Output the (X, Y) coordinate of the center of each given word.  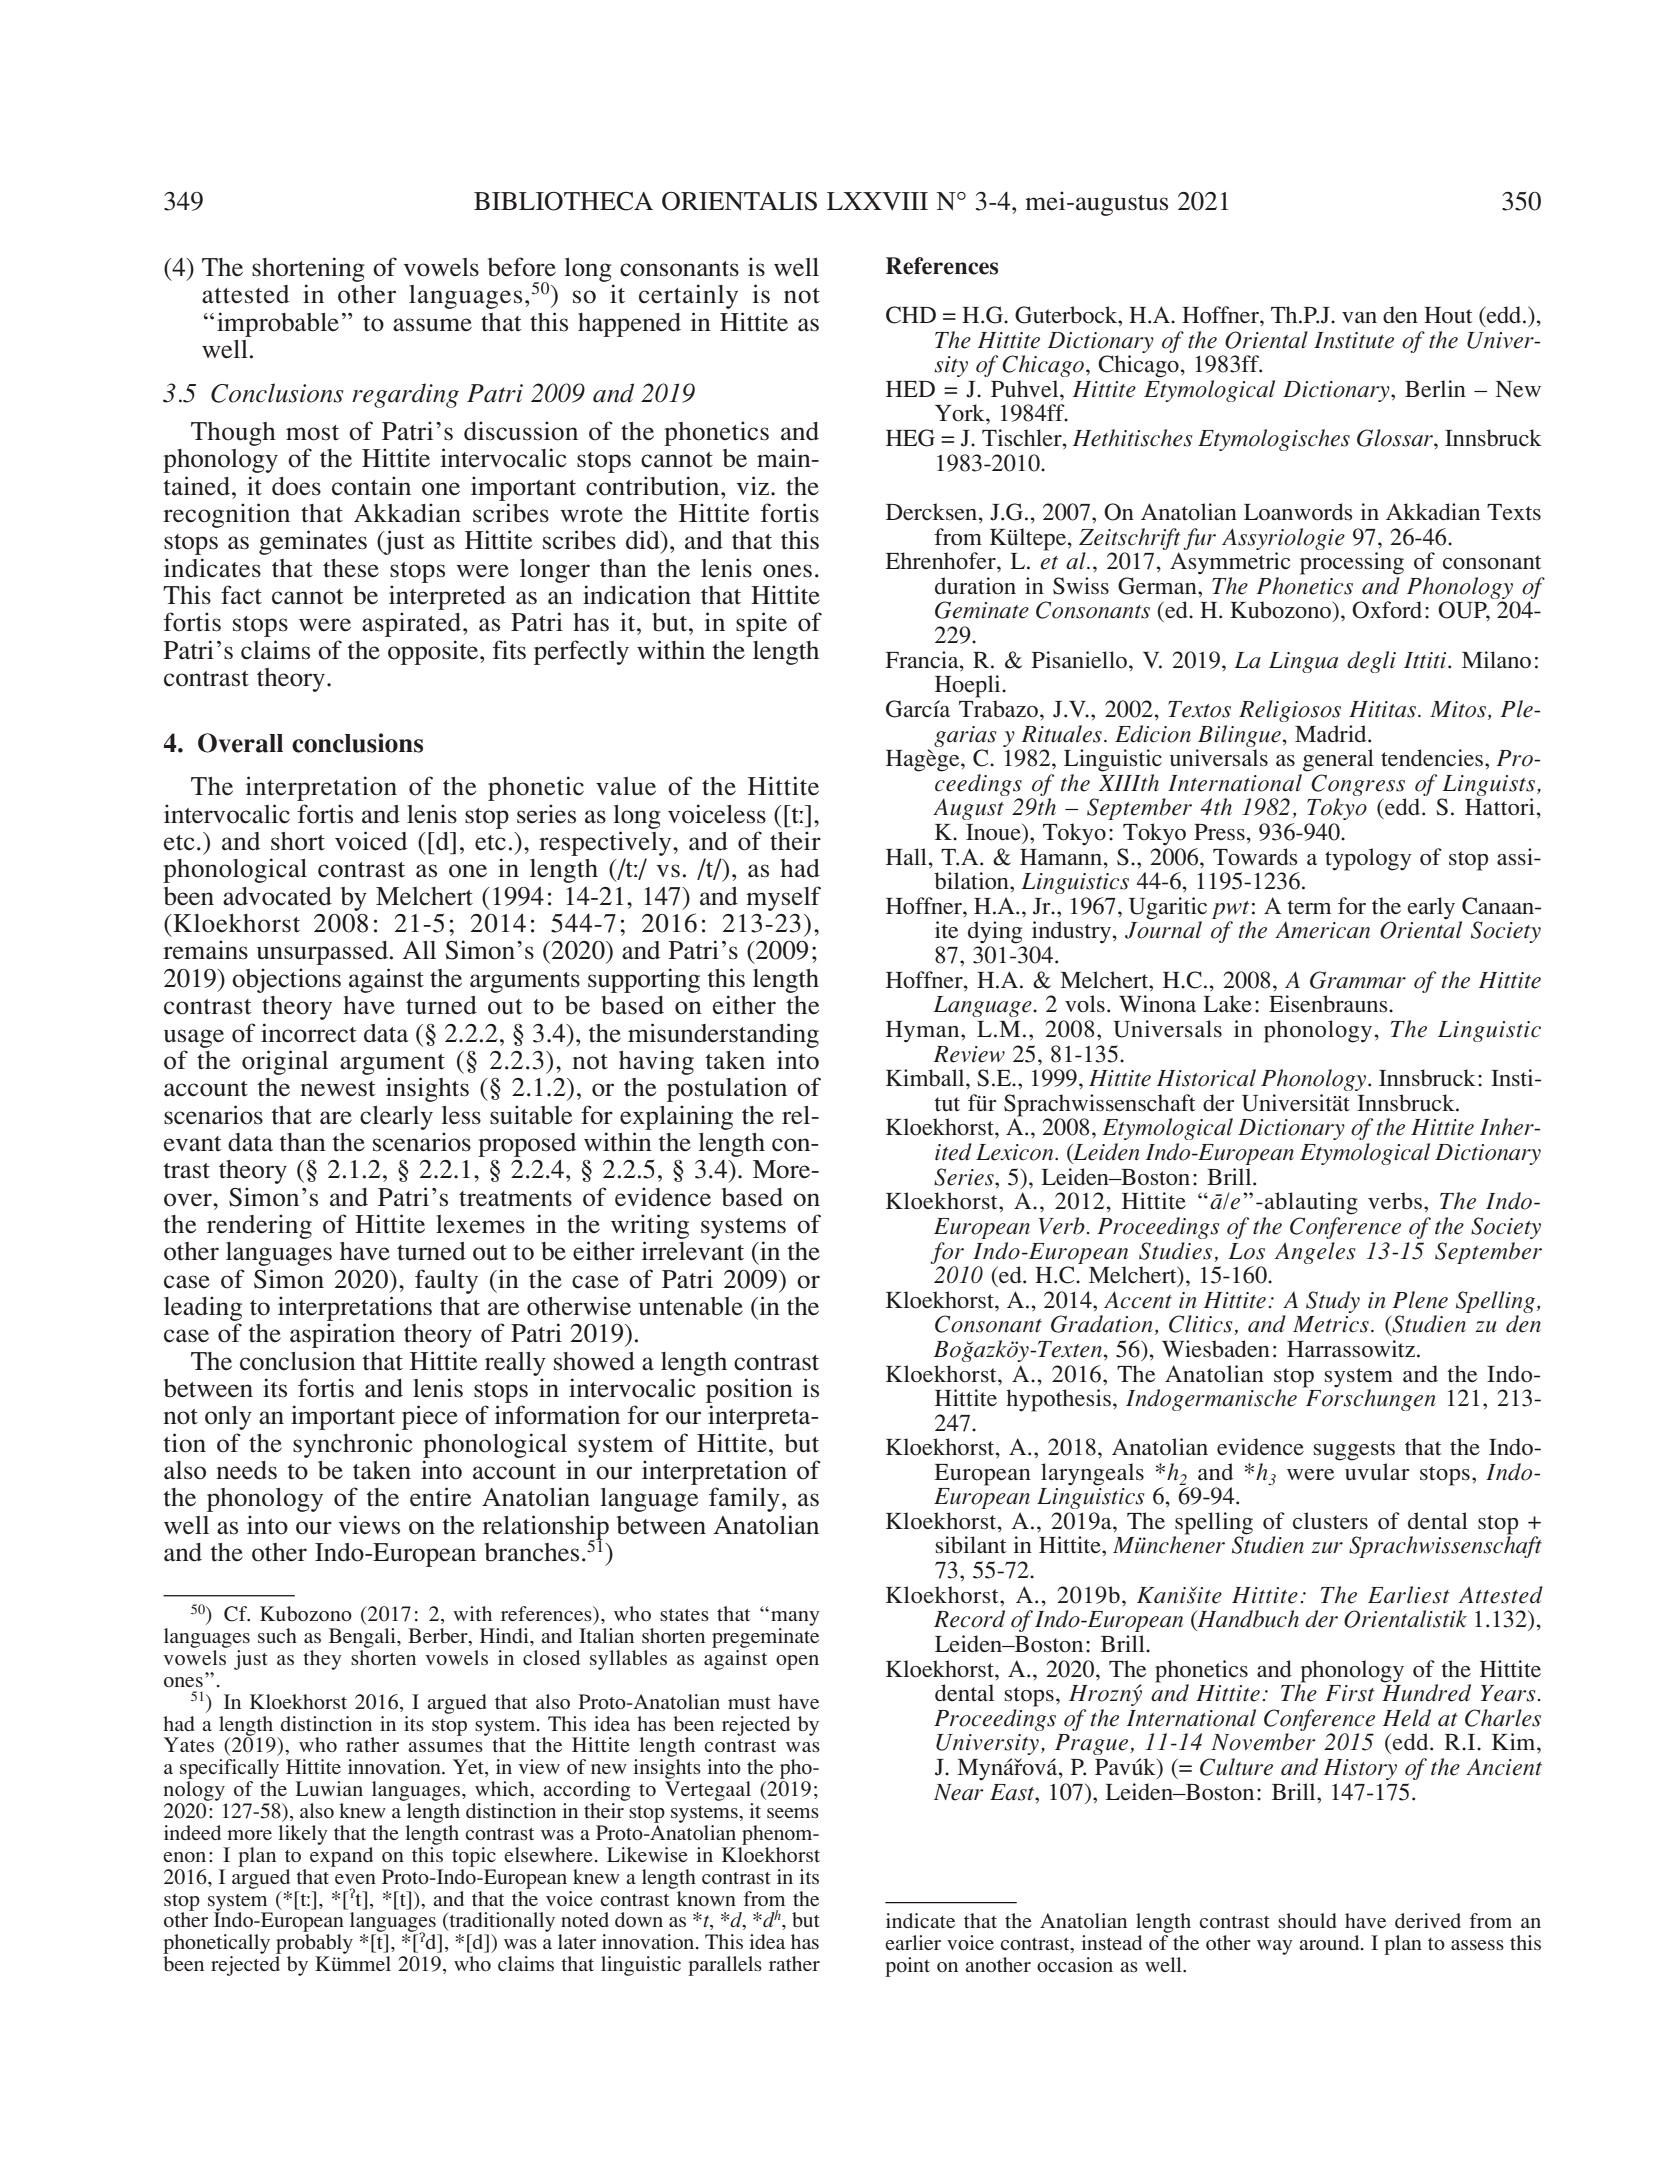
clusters (1330, 1521)
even (355, 1879)
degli (1371, 662)
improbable (278, 324)
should (1307, 1920)
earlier (913, 1942)
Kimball (926, 1078)
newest (338, 1089)
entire (440, 1497)
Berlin (1435, 388)
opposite (434, 652)
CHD (911, 315)
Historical (1206, 1078)
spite (761, 624)
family (744, 1499)
